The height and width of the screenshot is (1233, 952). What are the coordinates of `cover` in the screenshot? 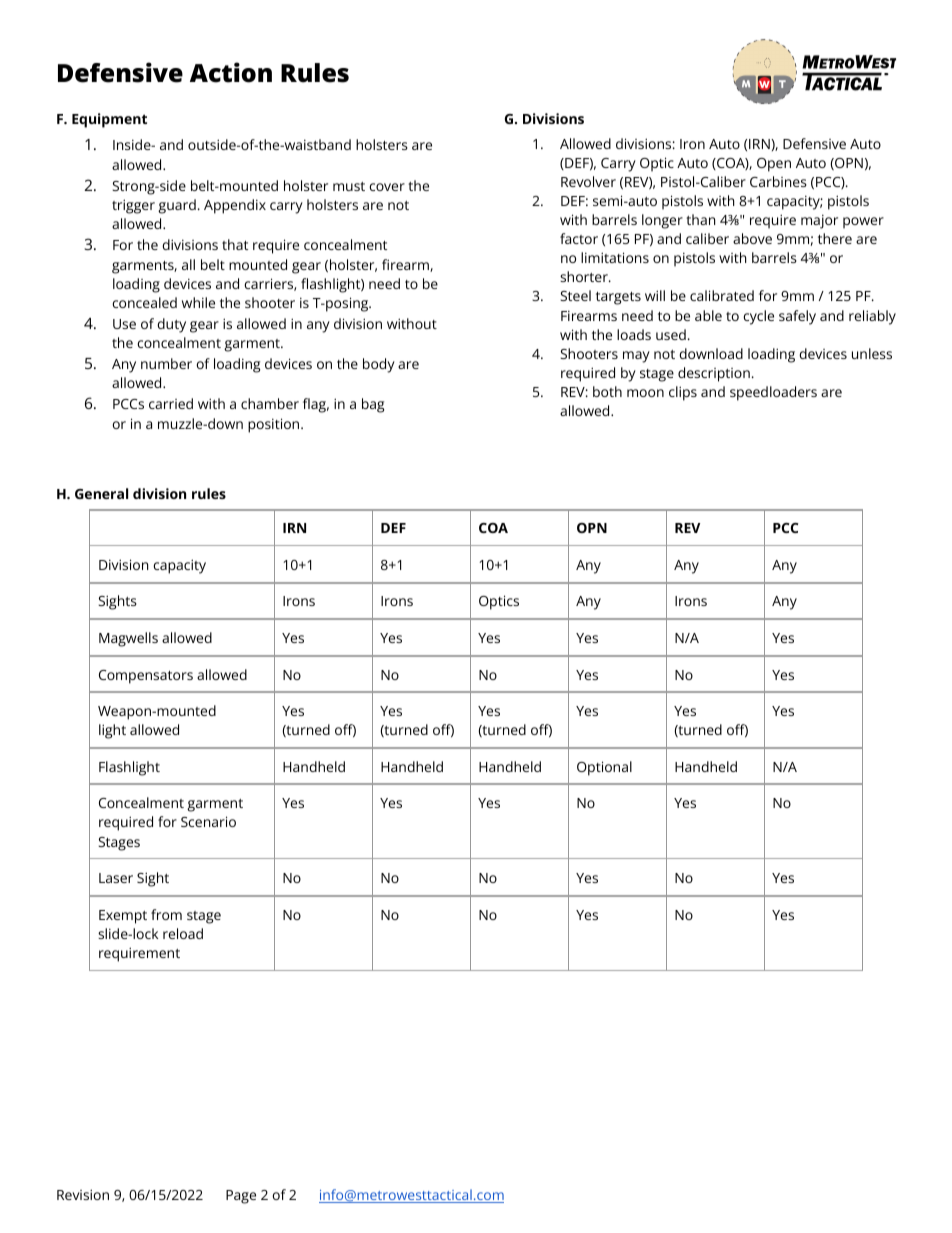 It's located at (387, 187).
